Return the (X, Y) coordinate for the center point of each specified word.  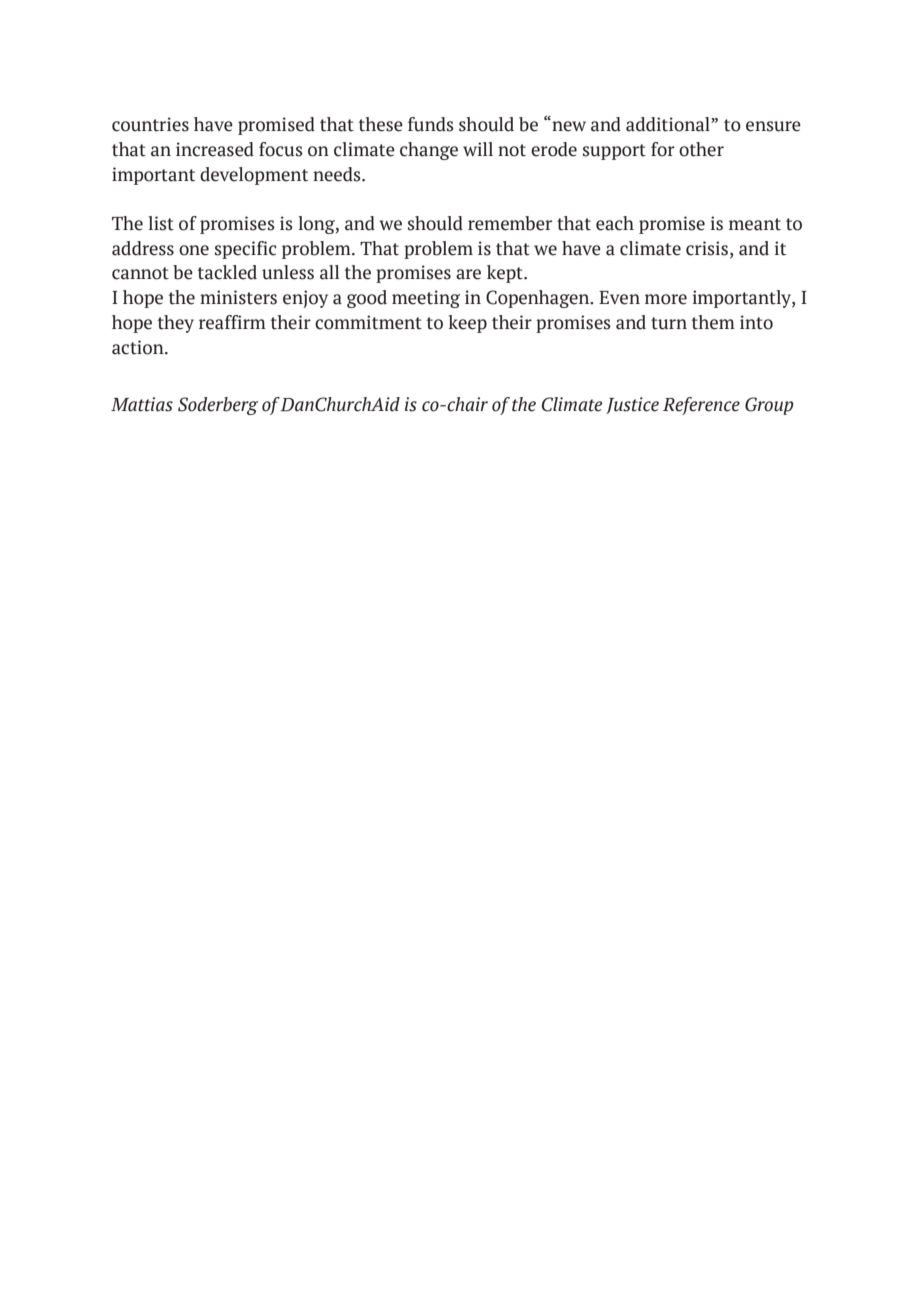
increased (215, 149)
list (161, 223)
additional (669, 124)
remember (510, 223)
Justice (632, 405)
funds (431, 124)
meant (755, 224)
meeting (426, 299)
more (666, 299)
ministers (238, 297)
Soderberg (218, 406)
